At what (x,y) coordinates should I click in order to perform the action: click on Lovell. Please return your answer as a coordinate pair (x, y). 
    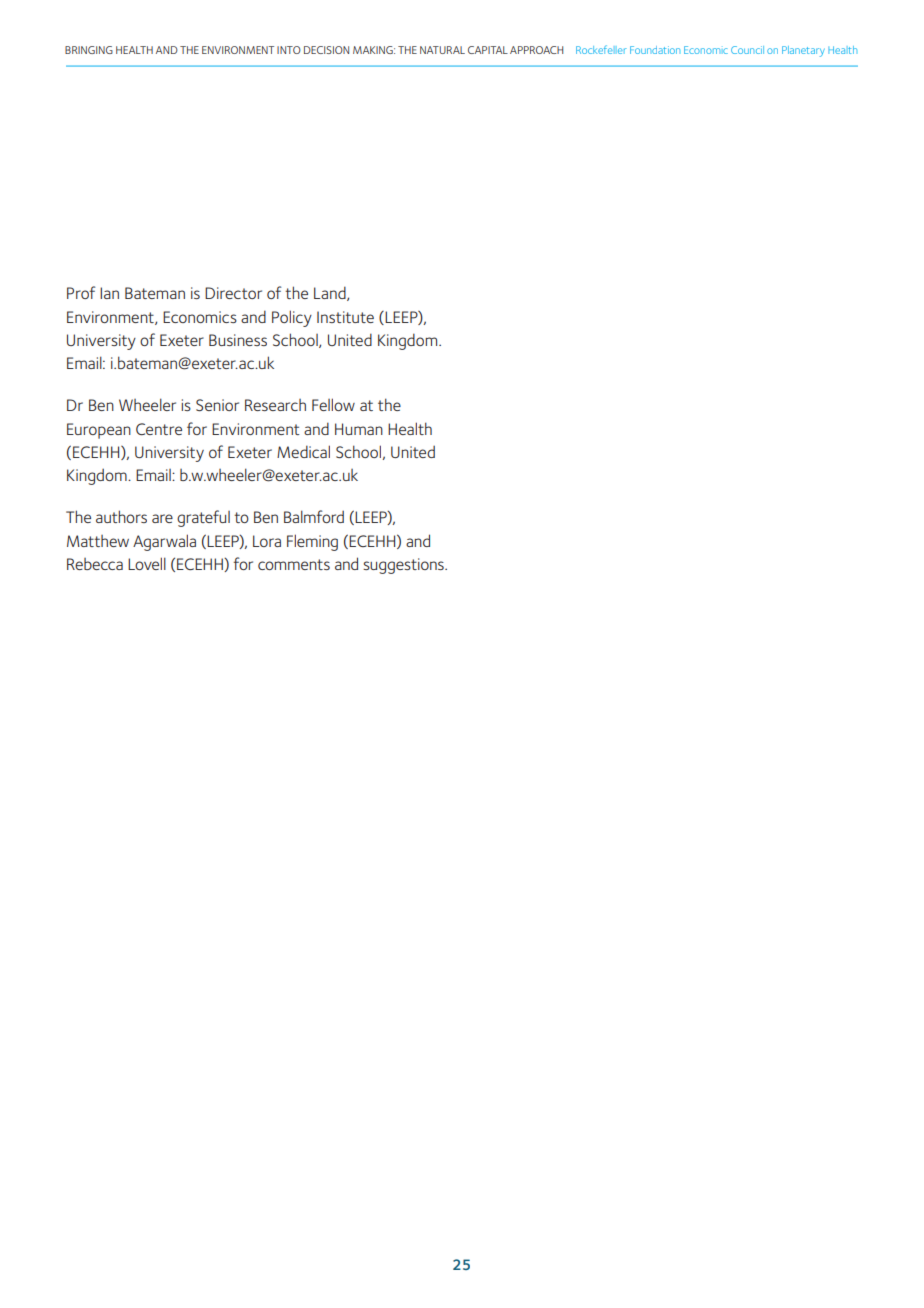
    Looking at the image, I should click on (147, 563).
